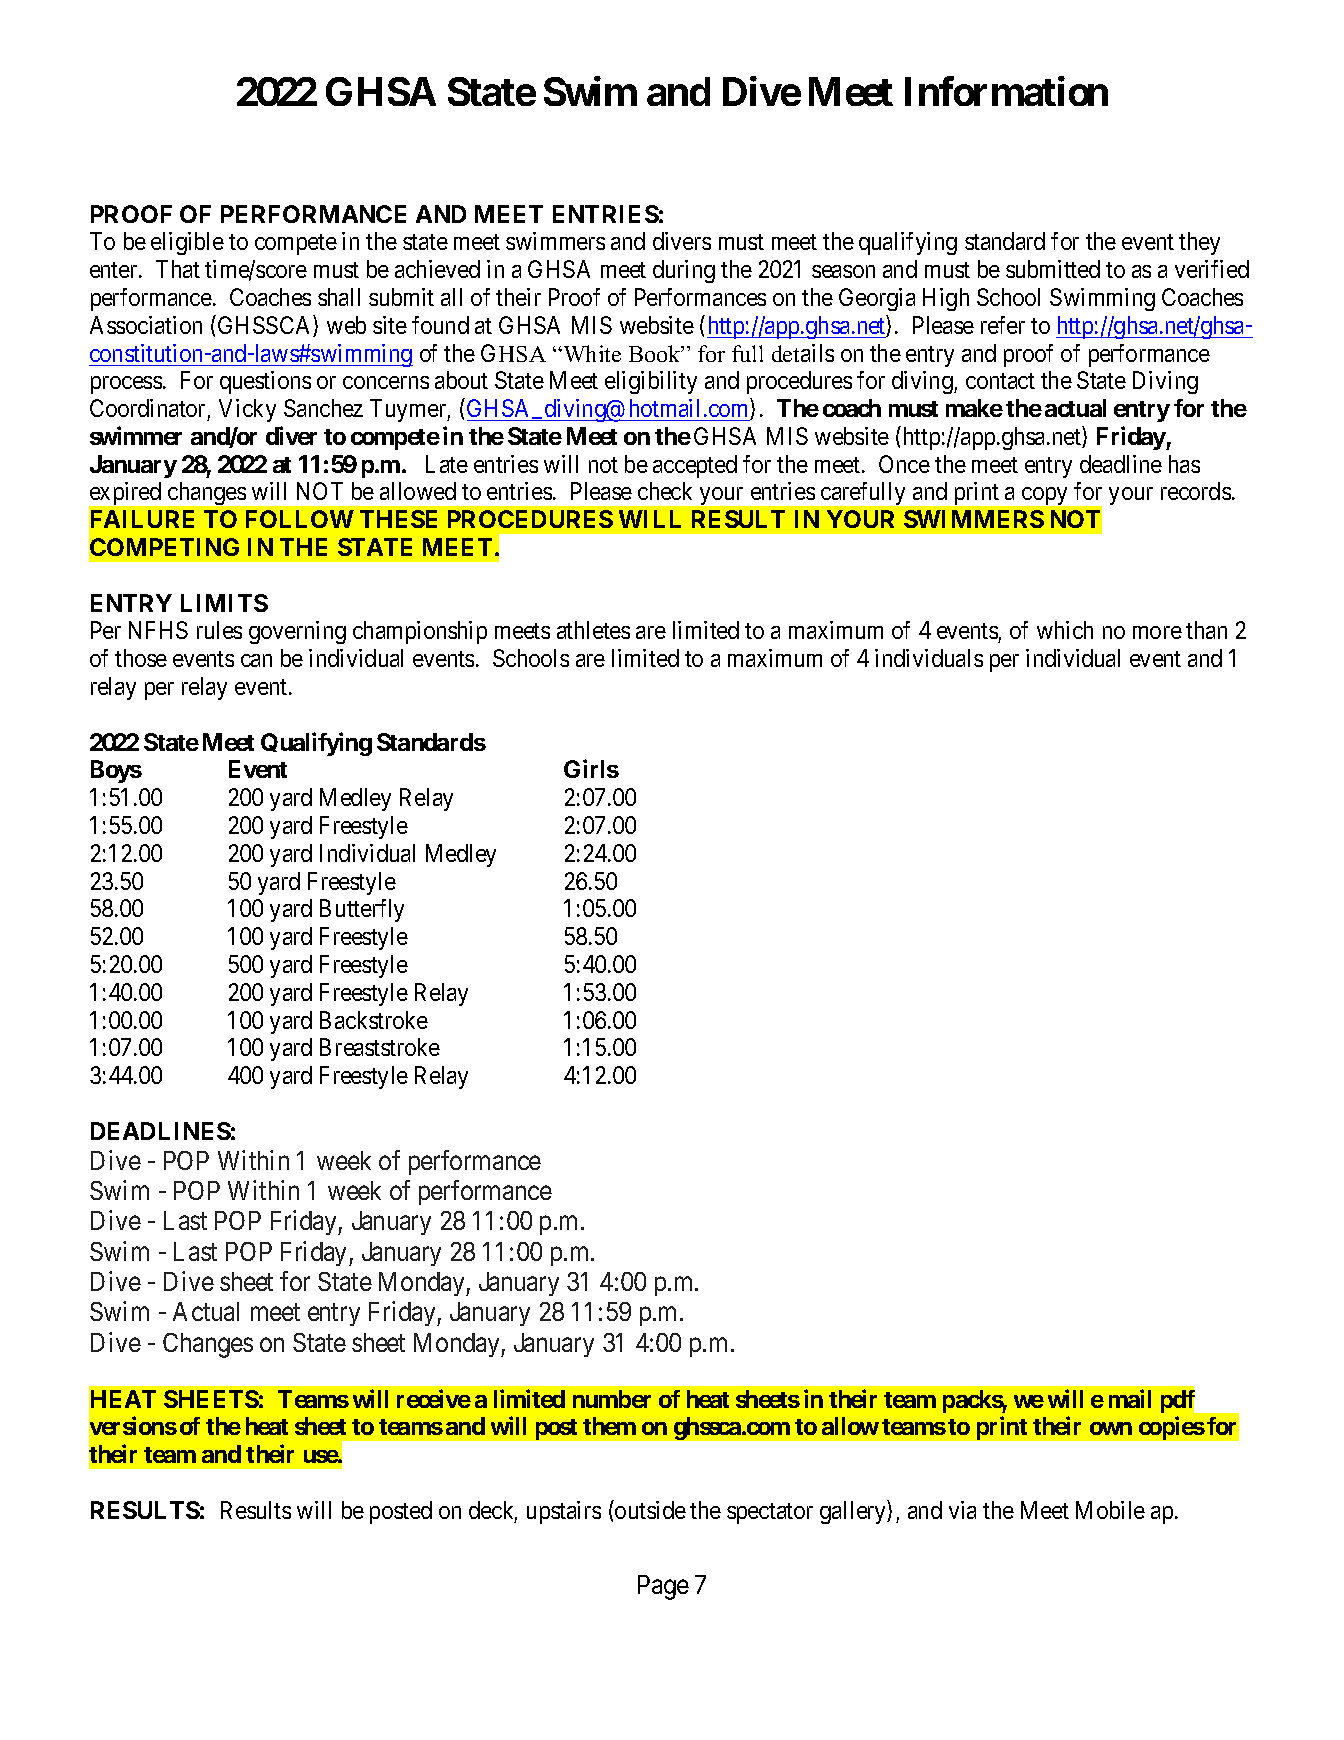 This screenshot has height=1740, width=1344. Describe the element at coordinates (219, 630) in the screenshot. I see `rules` at that location.
